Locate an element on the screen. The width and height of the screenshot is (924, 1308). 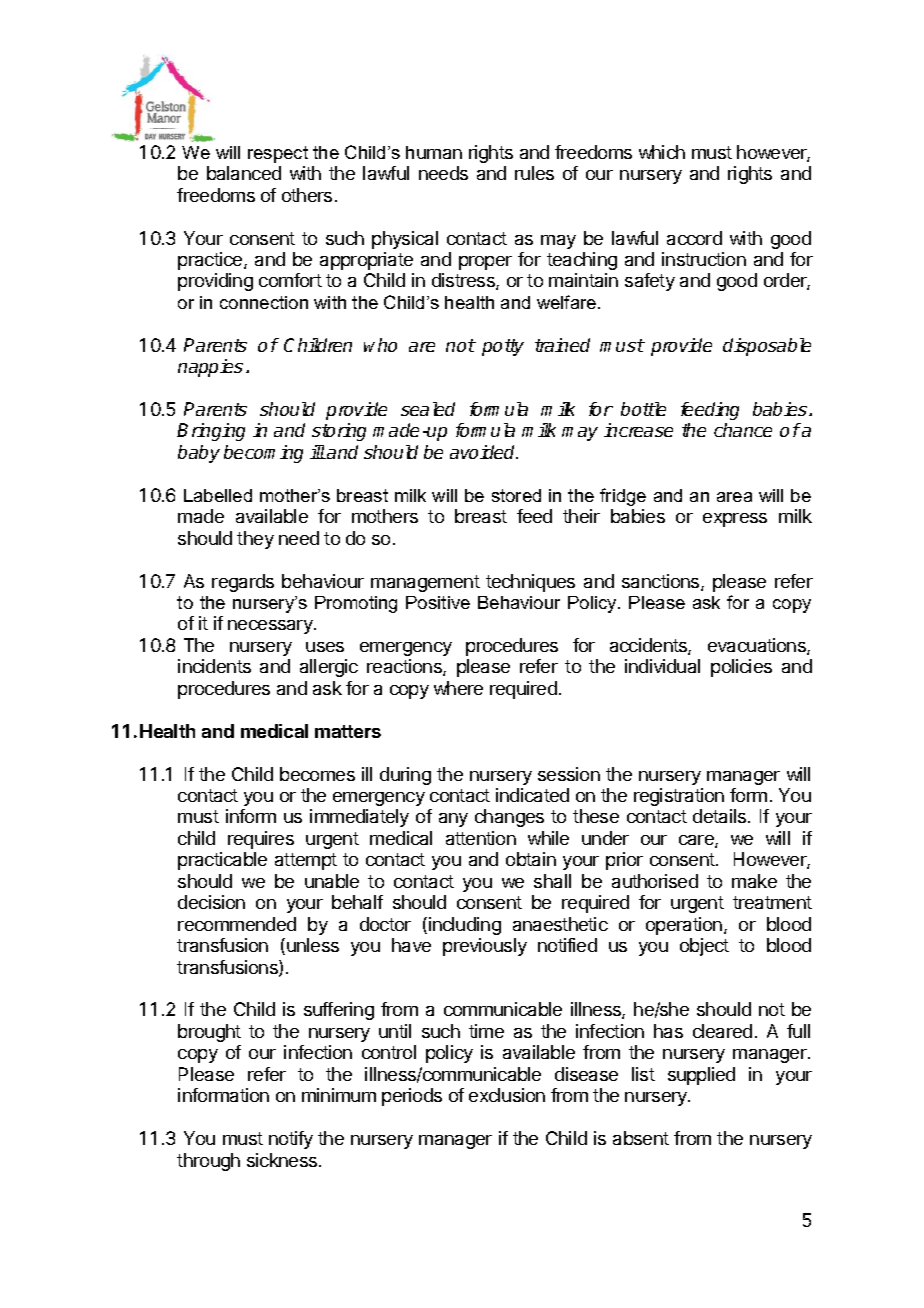
requires is located at coordinates (261, 840).
